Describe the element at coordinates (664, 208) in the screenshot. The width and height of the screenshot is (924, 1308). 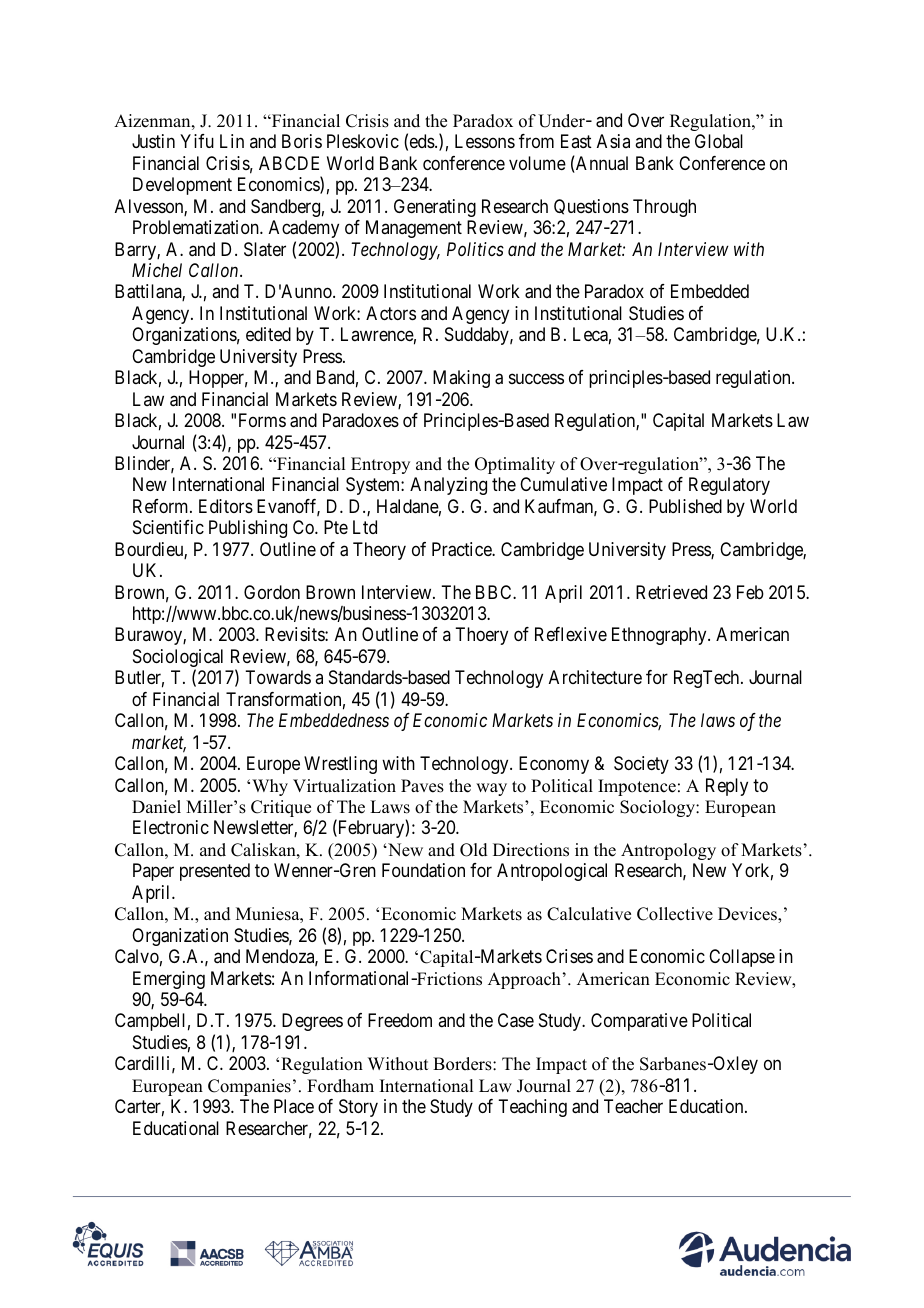
I see `Through` at that location.
